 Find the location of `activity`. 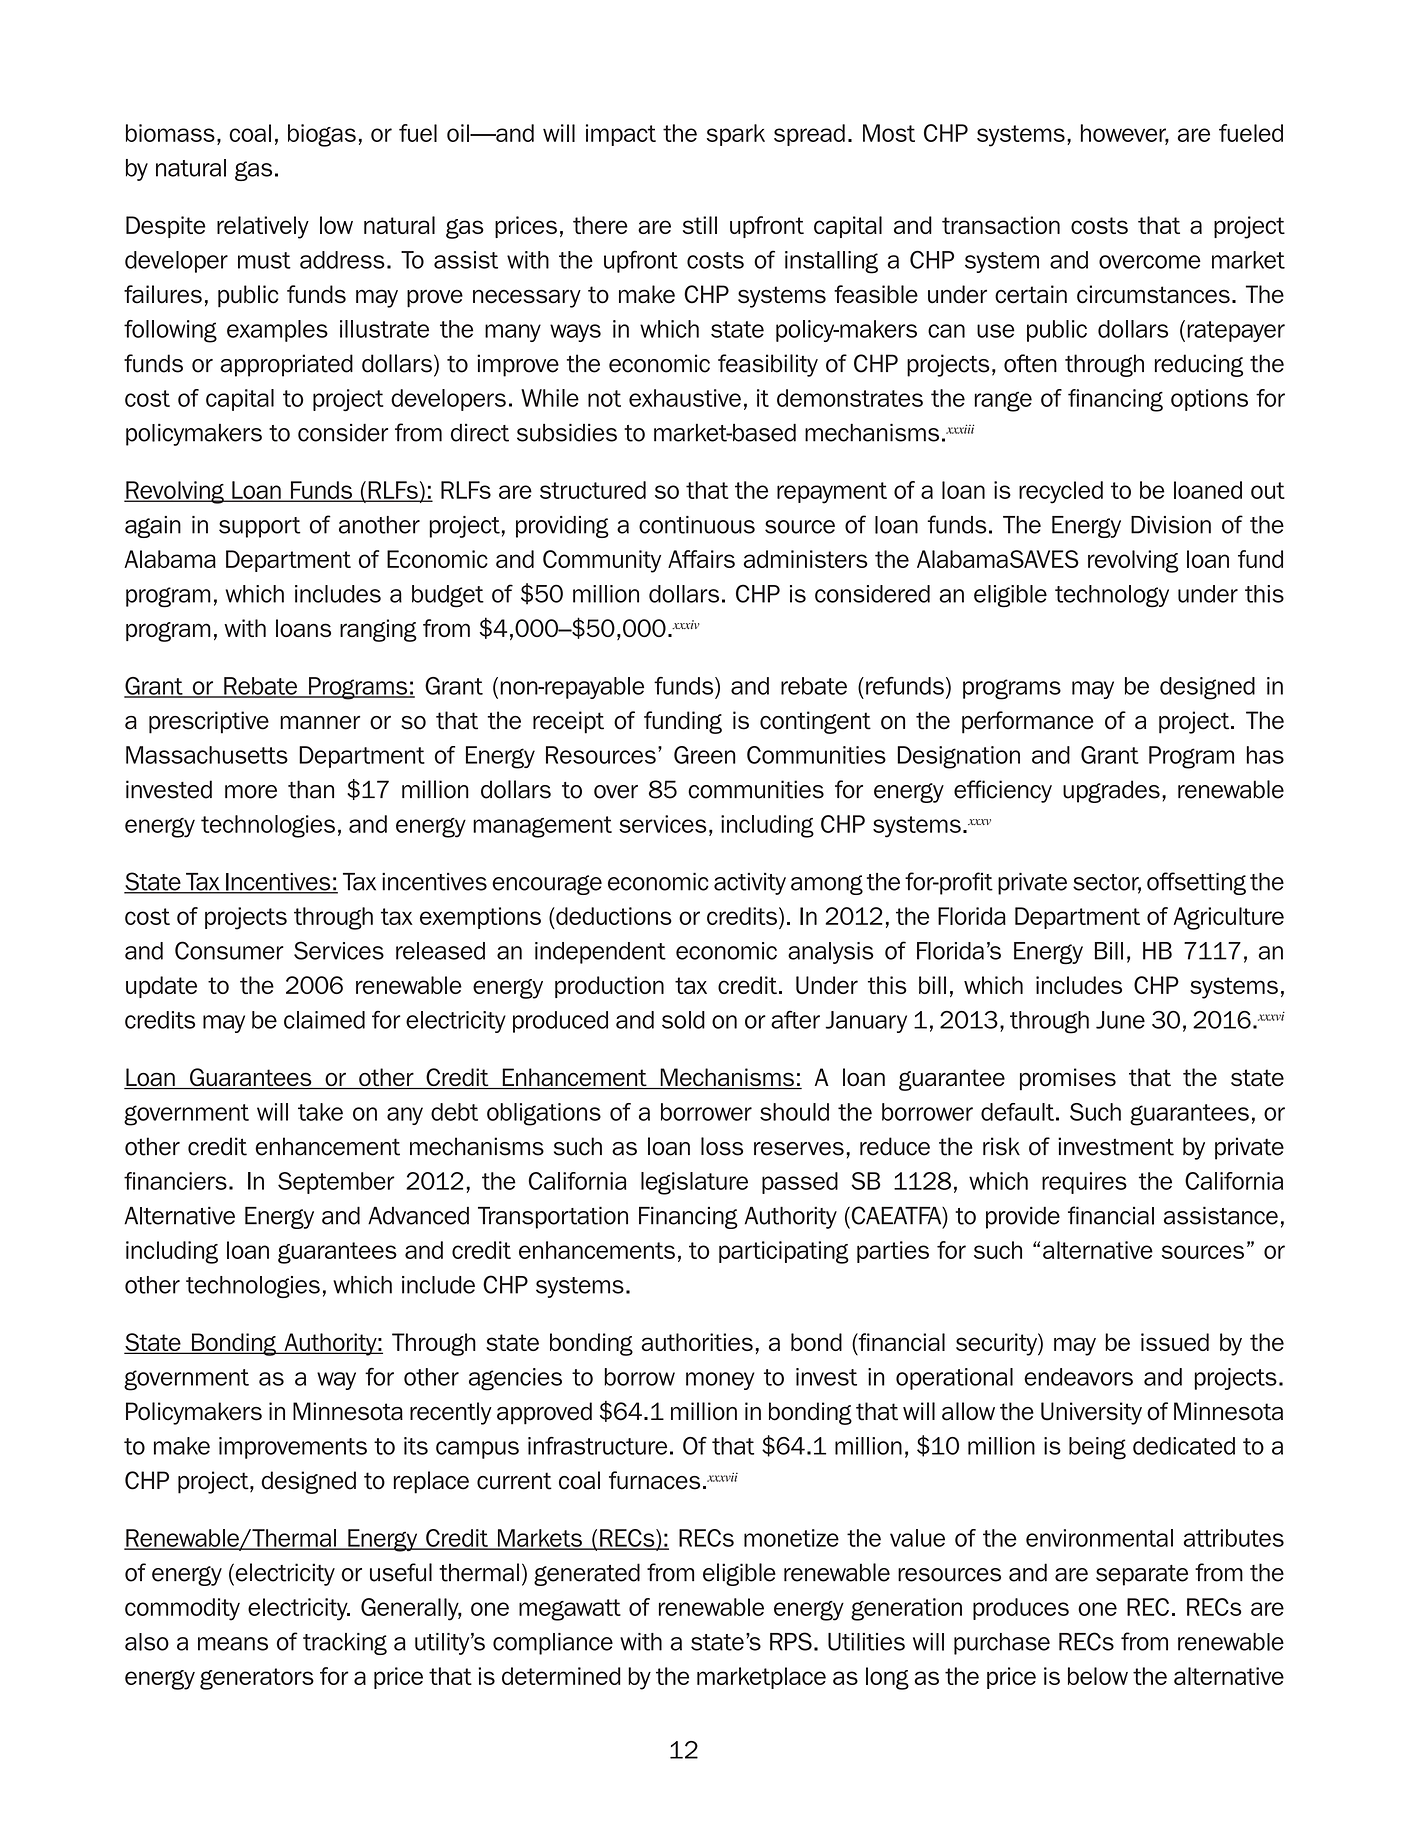

activity is located at coordinates (750, 884).
